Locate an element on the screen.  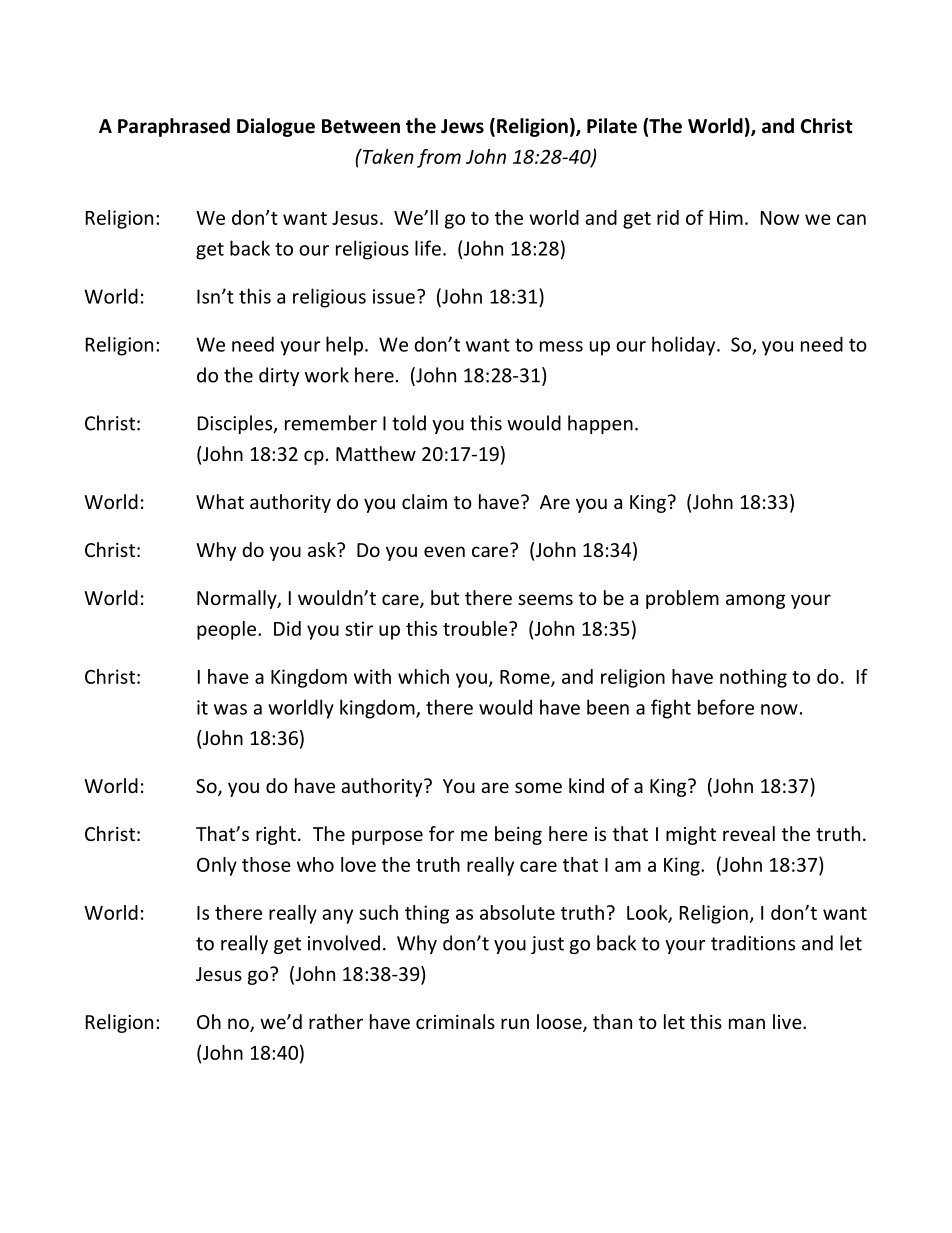
among is located at coordinates (755, 601).
